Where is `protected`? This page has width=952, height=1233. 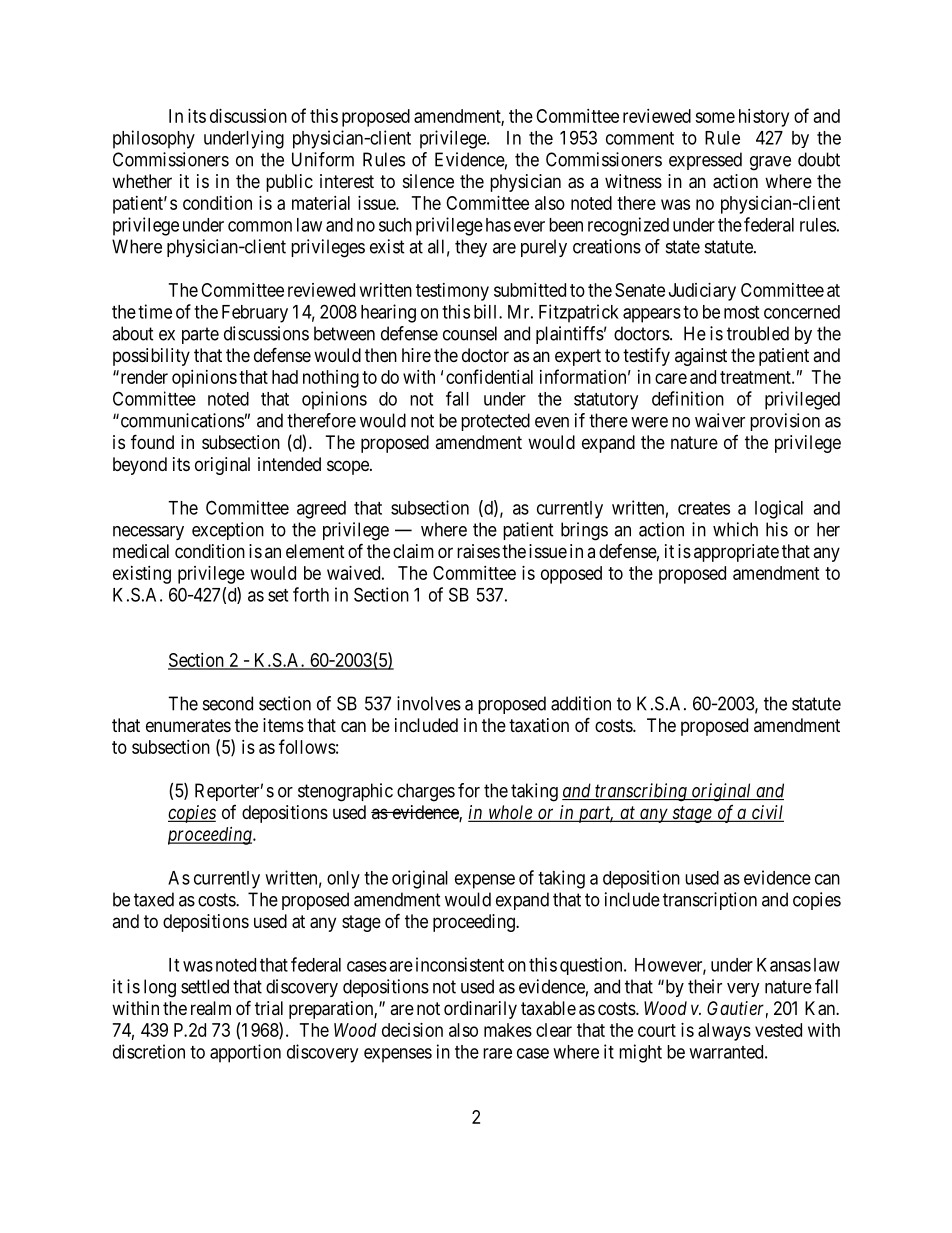 protected is located at coordinates (495, 422).
